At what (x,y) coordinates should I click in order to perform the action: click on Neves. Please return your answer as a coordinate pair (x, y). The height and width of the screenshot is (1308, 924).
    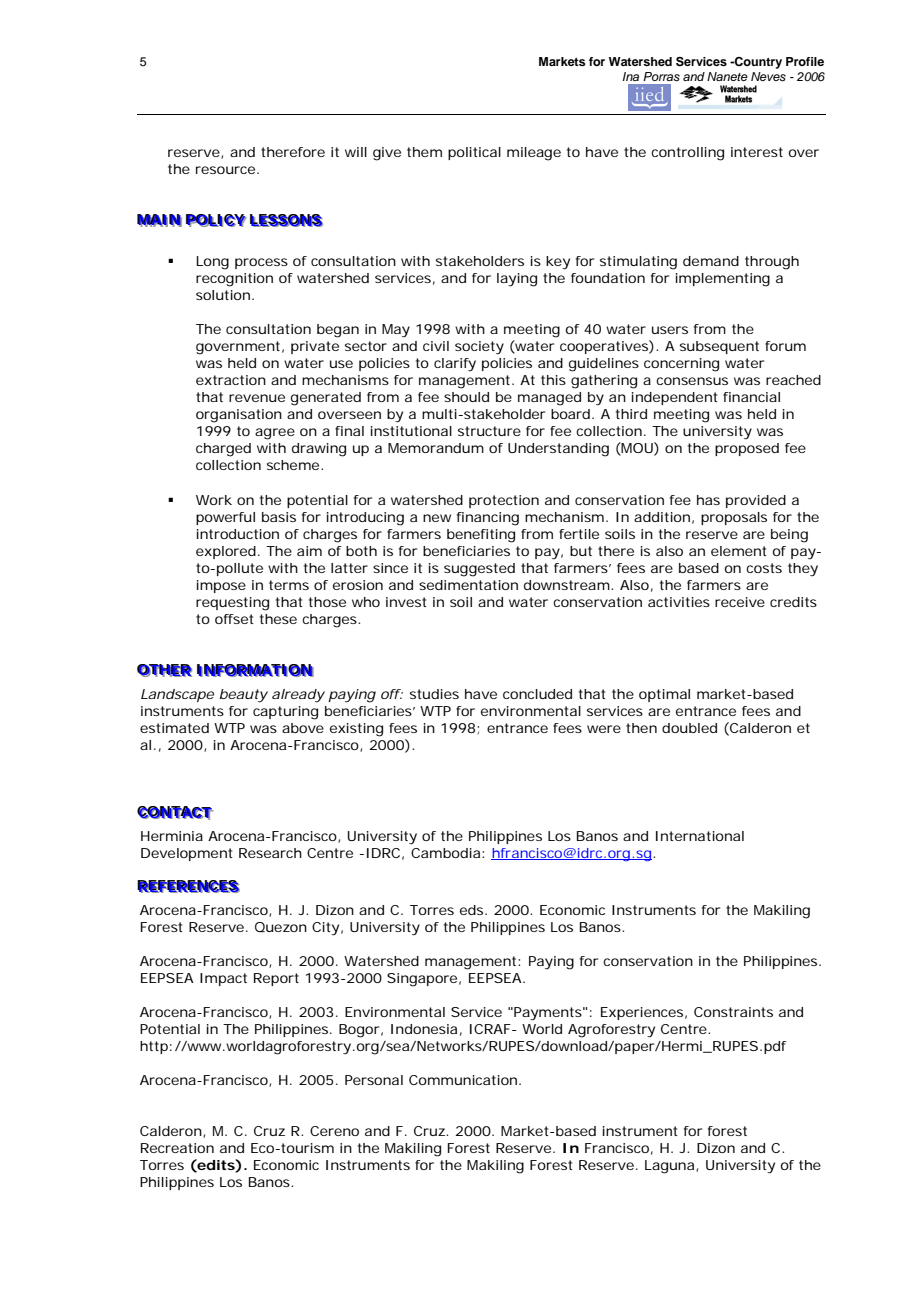
    Looking at the image, I should click on (768, 76).
